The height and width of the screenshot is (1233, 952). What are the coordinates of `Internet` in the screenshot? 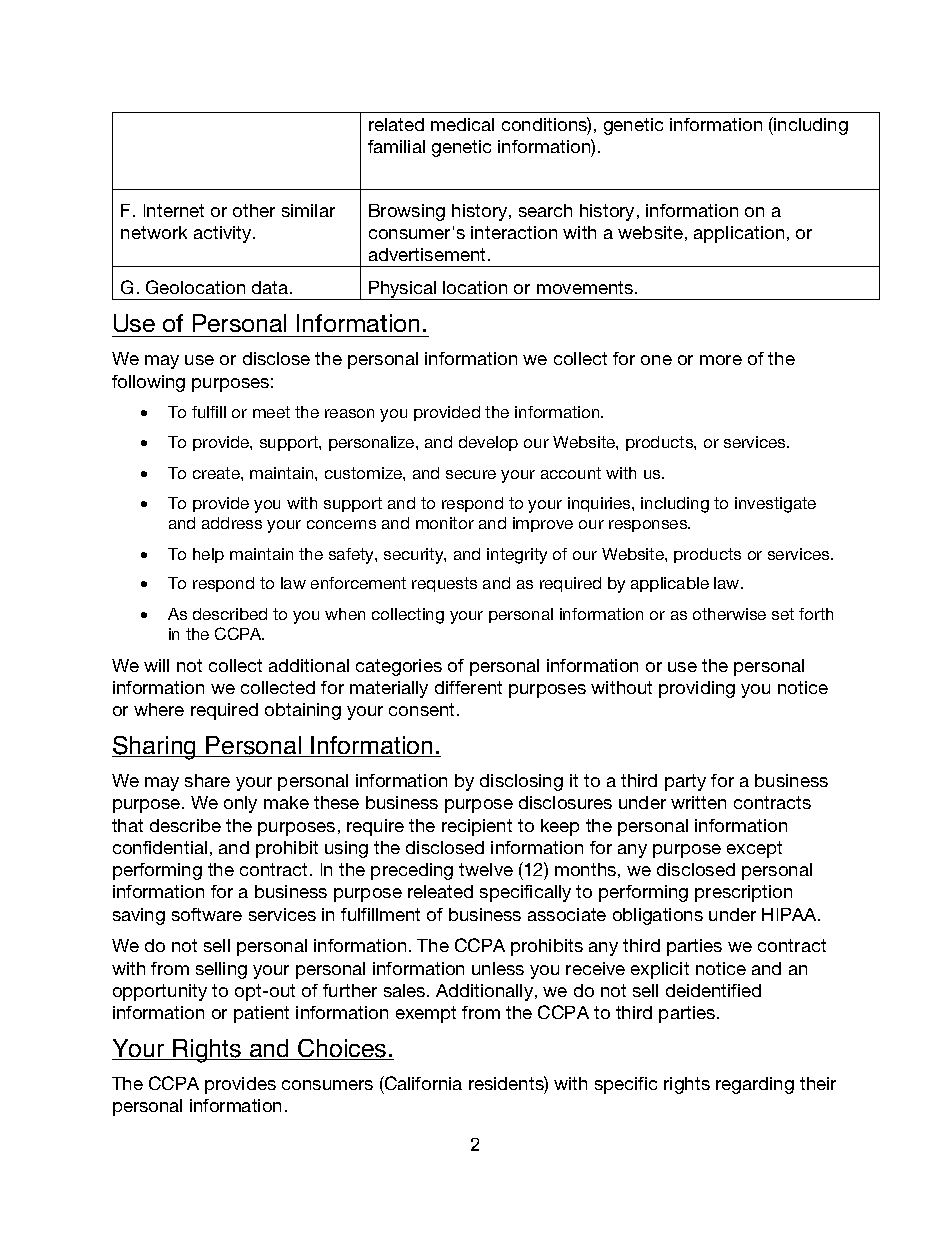 It's located at (174, 210).
